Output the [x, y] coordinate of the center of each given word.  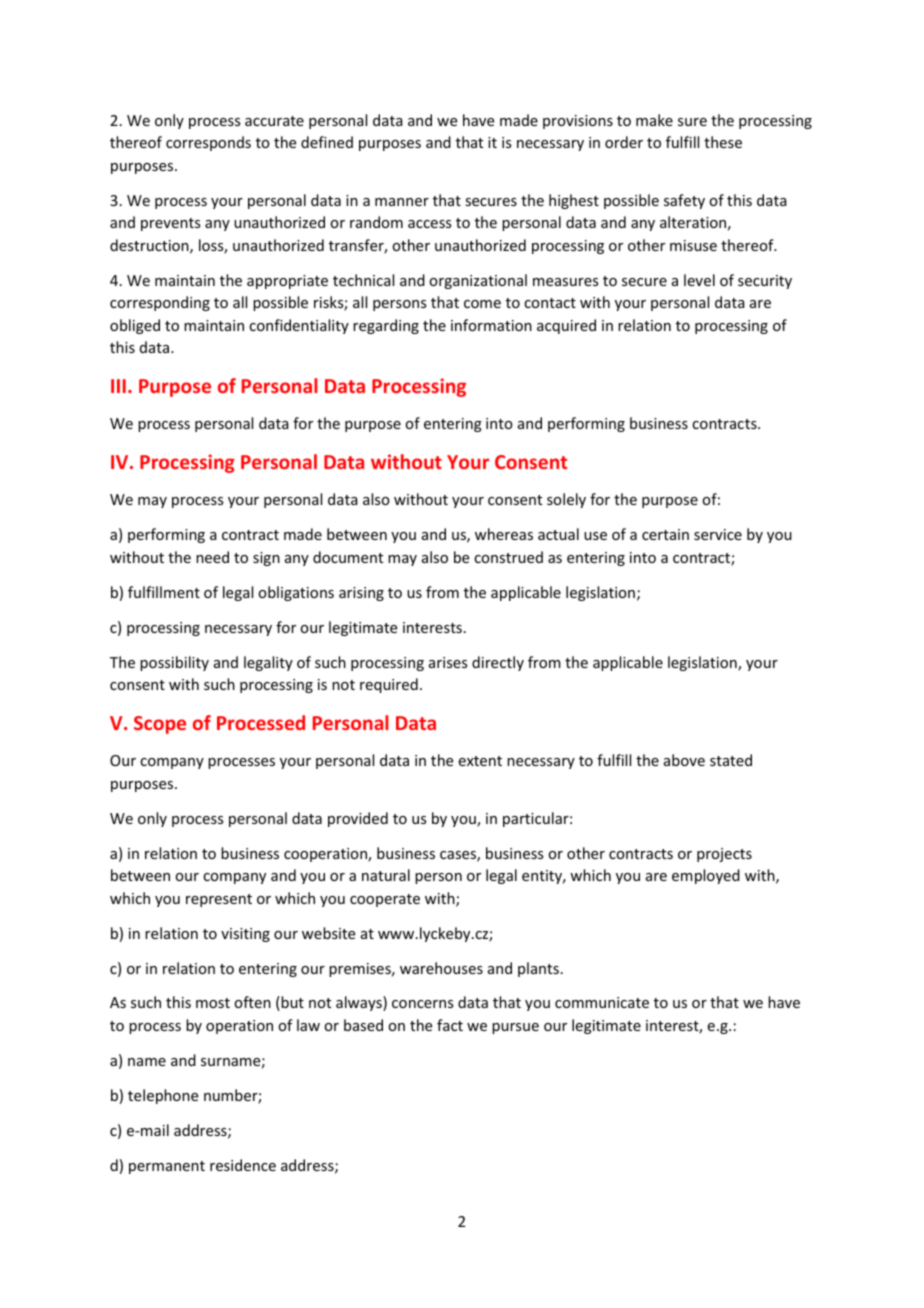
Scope [160, 725]
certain [665, 534]
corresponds [208, 143]
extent [480, 761]
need [212, 557]
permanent [167, 1167]
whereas [504, 534]
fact [450, 1025]
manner [402, 202]
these [723, 142]
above [684, 760]
